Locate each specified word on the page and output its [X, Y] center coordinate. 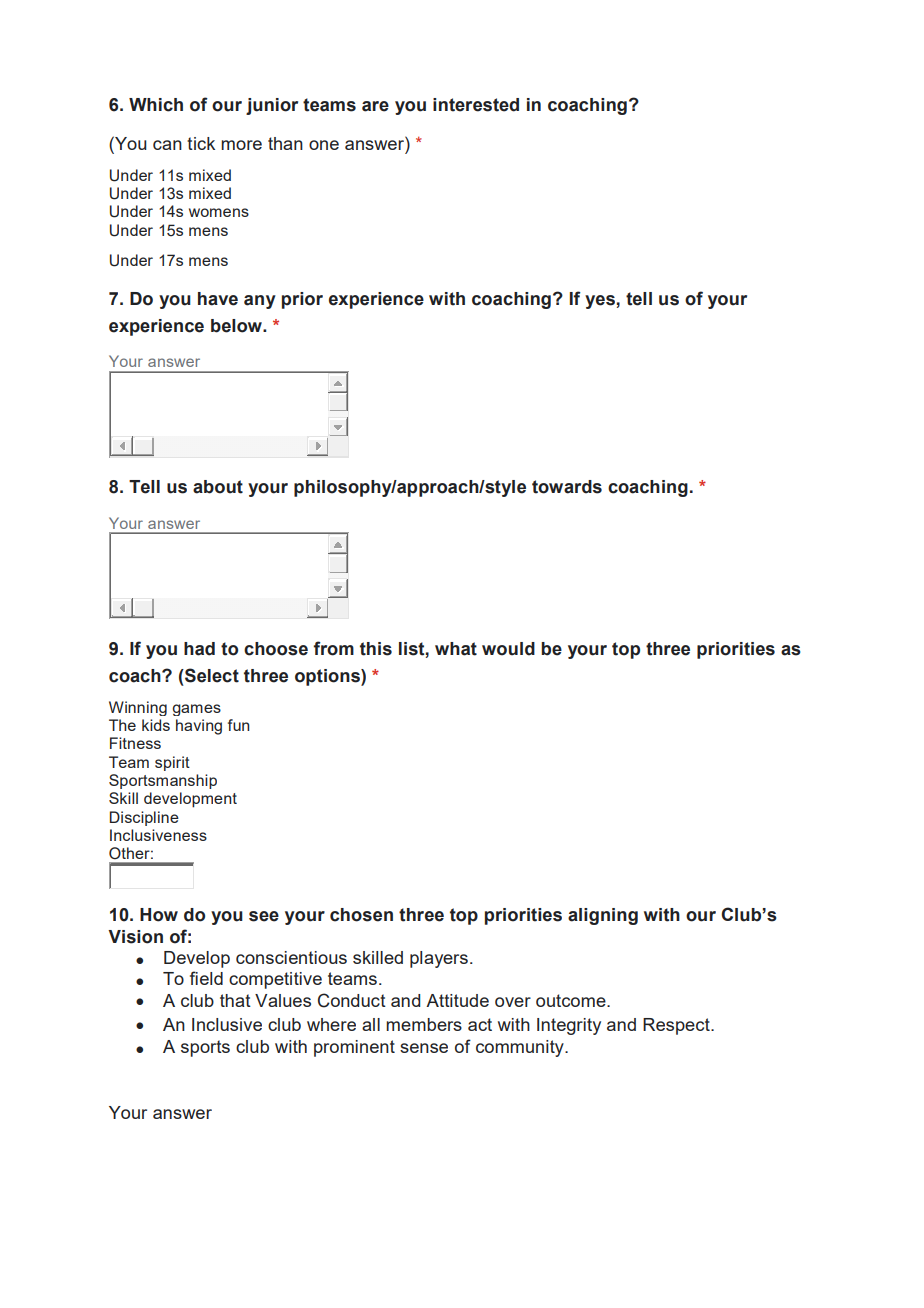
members [424, 1024]
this [376, 649]
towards [567, 487]
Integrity [569, 1026]
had [199, 649]
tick [201, 143]
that [235, 1000]
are [375, 106]
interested [476, 105]
